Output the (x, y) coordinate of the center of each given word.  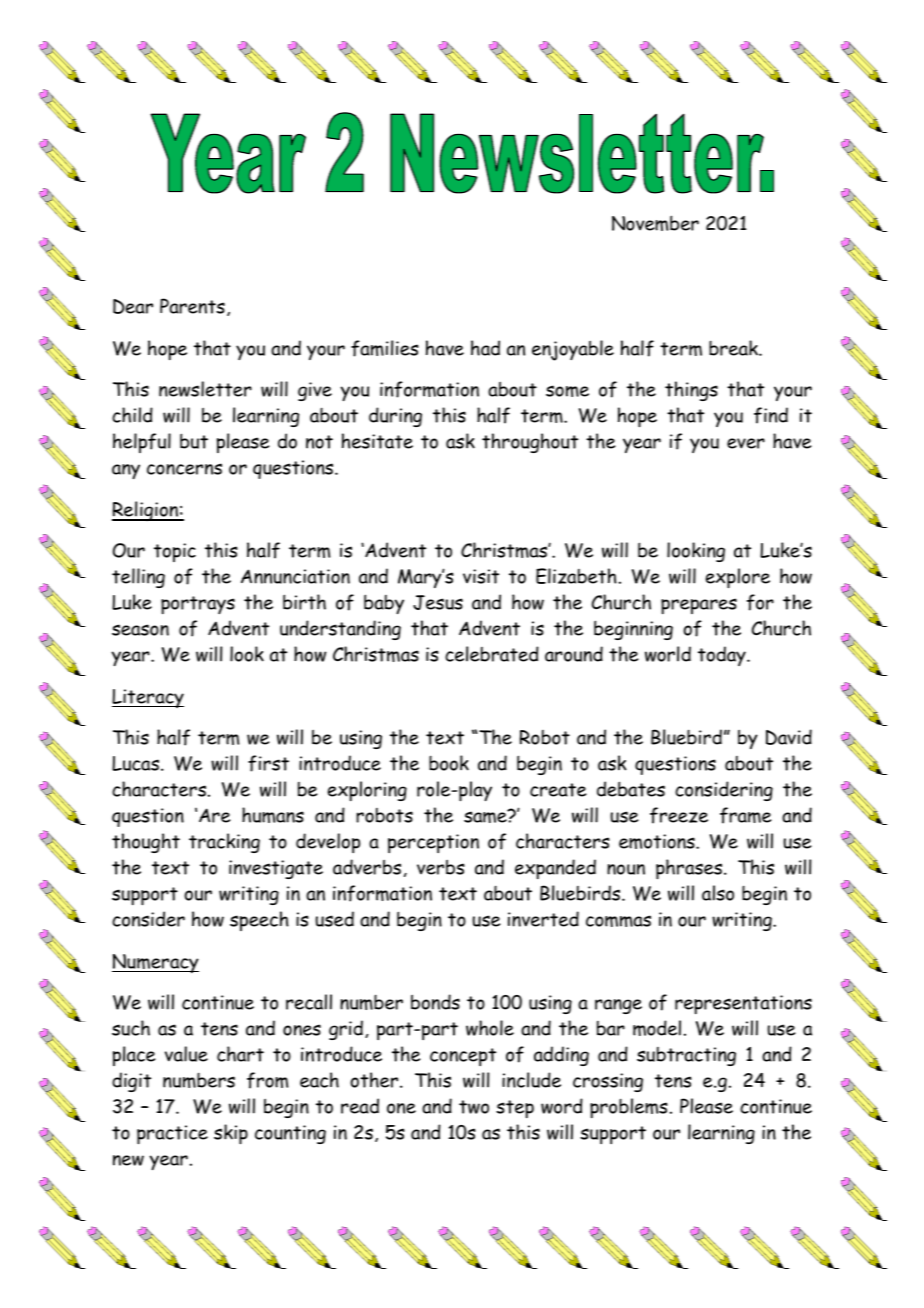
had (485, 348)
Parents (192, 306)
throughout (530, 443)
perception (433, 843)
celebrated (492, 654)
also (718, 893)
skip (231, 1134)
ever (746, 443)
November (655, 223)
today (723, 656)
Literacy (148, 698)
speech (259, 921)
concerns (184, 469)
